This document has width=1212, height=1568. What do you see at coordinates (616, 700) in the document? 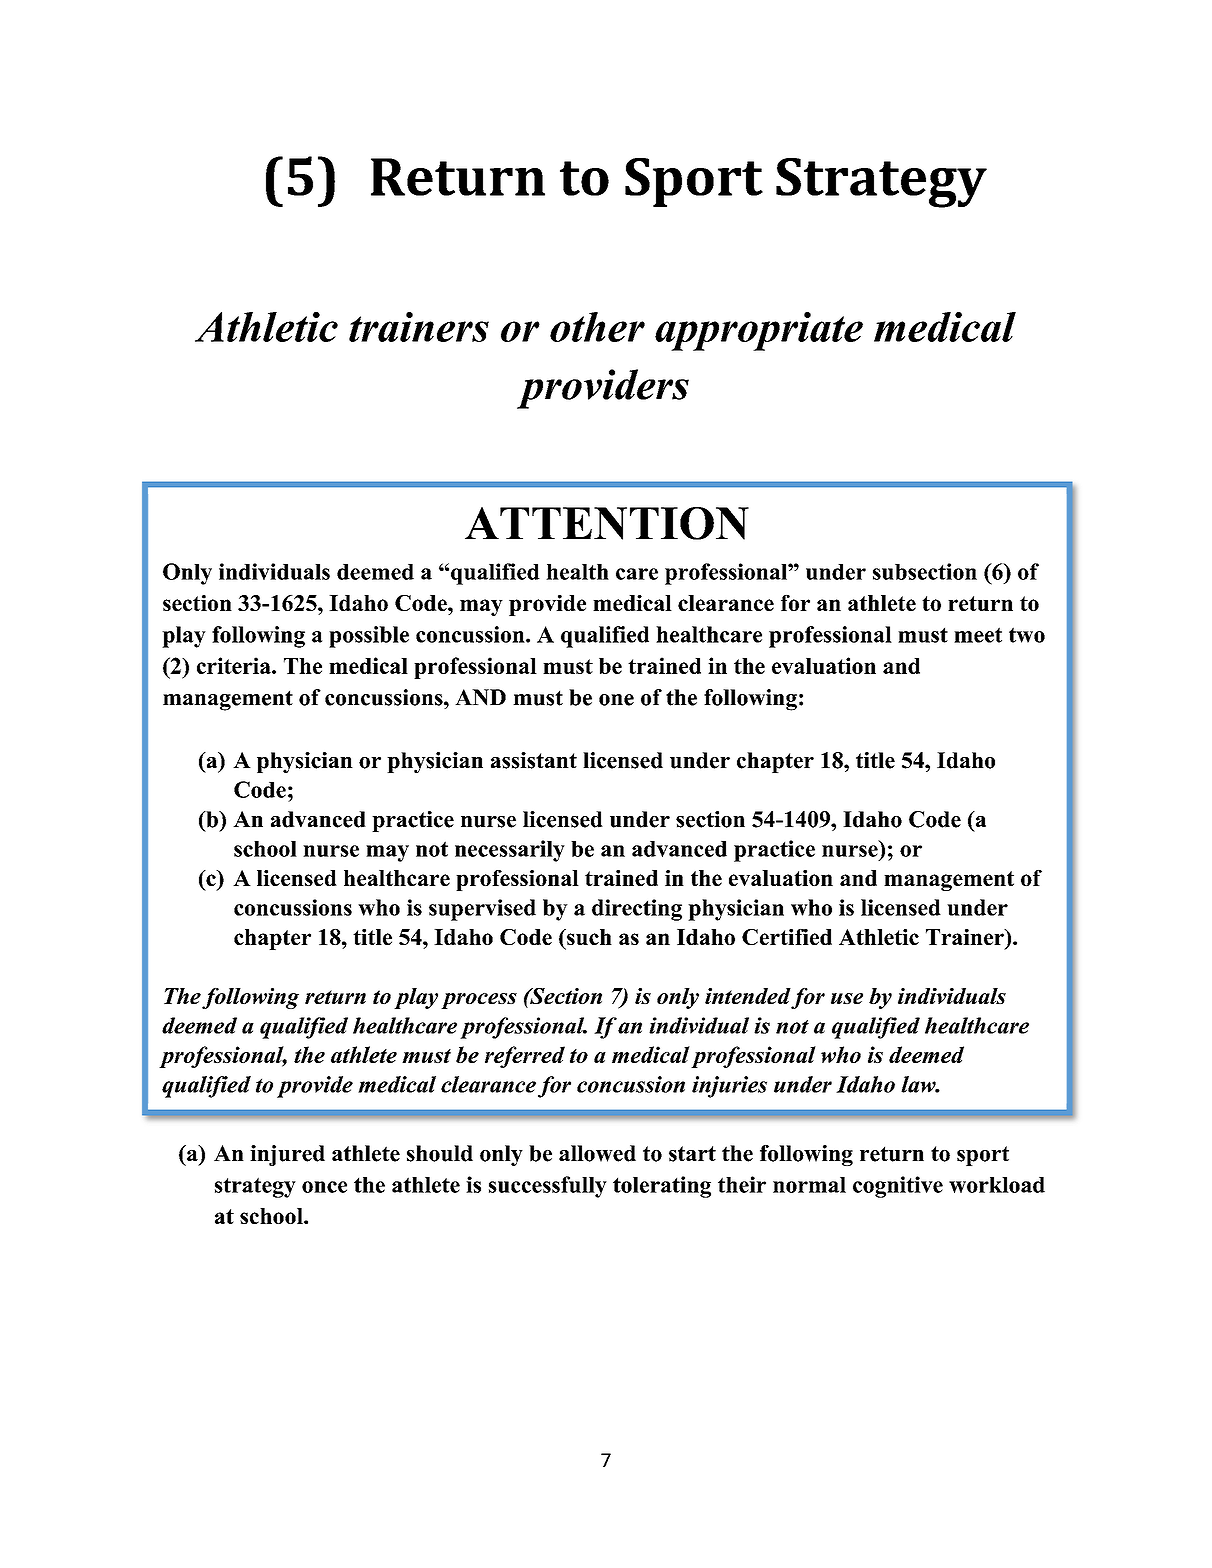
I see `one` at bounding box center [616, 700].
